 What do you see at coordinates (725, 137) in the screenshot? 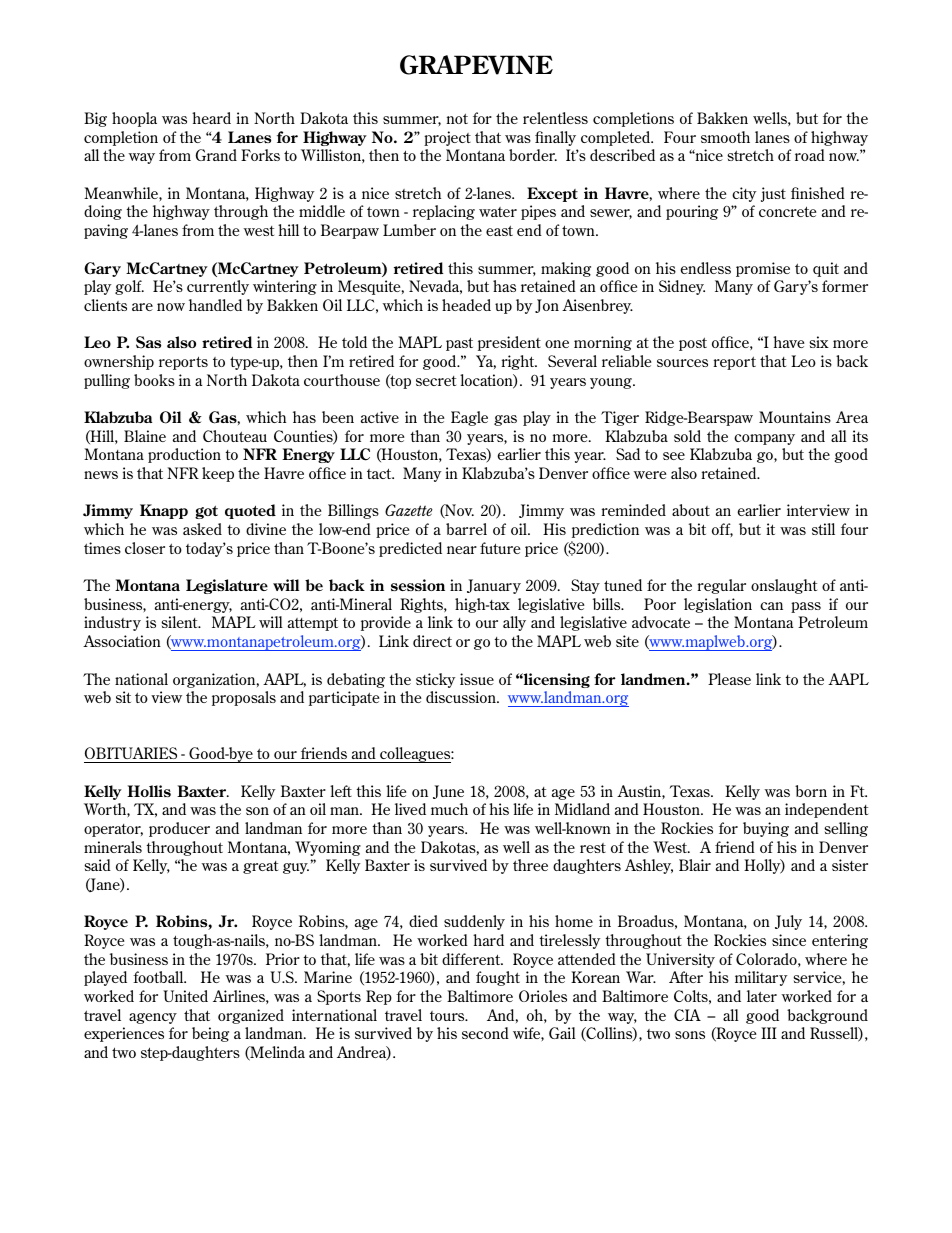
I see `smooth` at bounding box center [725, 137].
